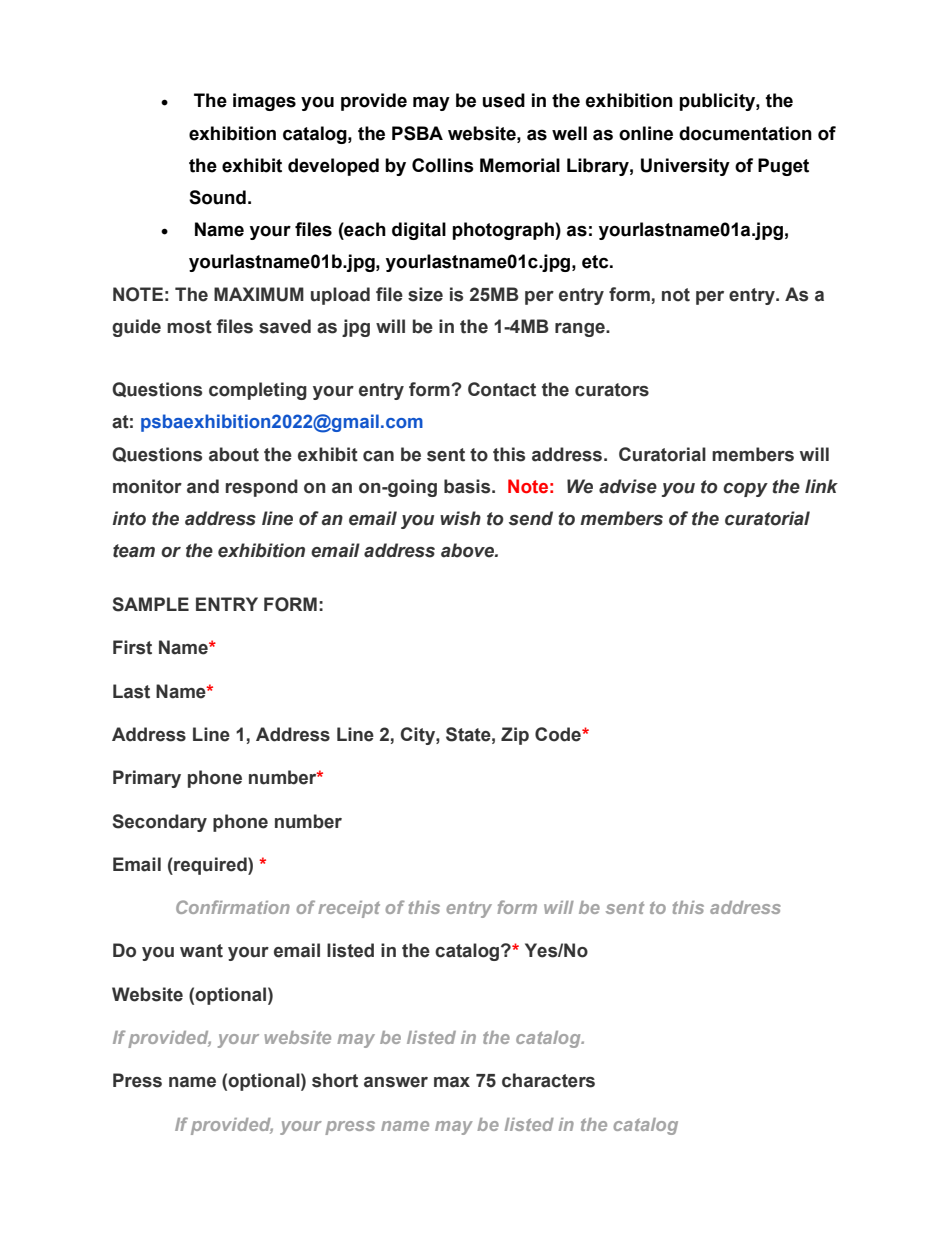  Describe the element at coordinates (335, 1080) in the screenshot. I see `short` at that location.
